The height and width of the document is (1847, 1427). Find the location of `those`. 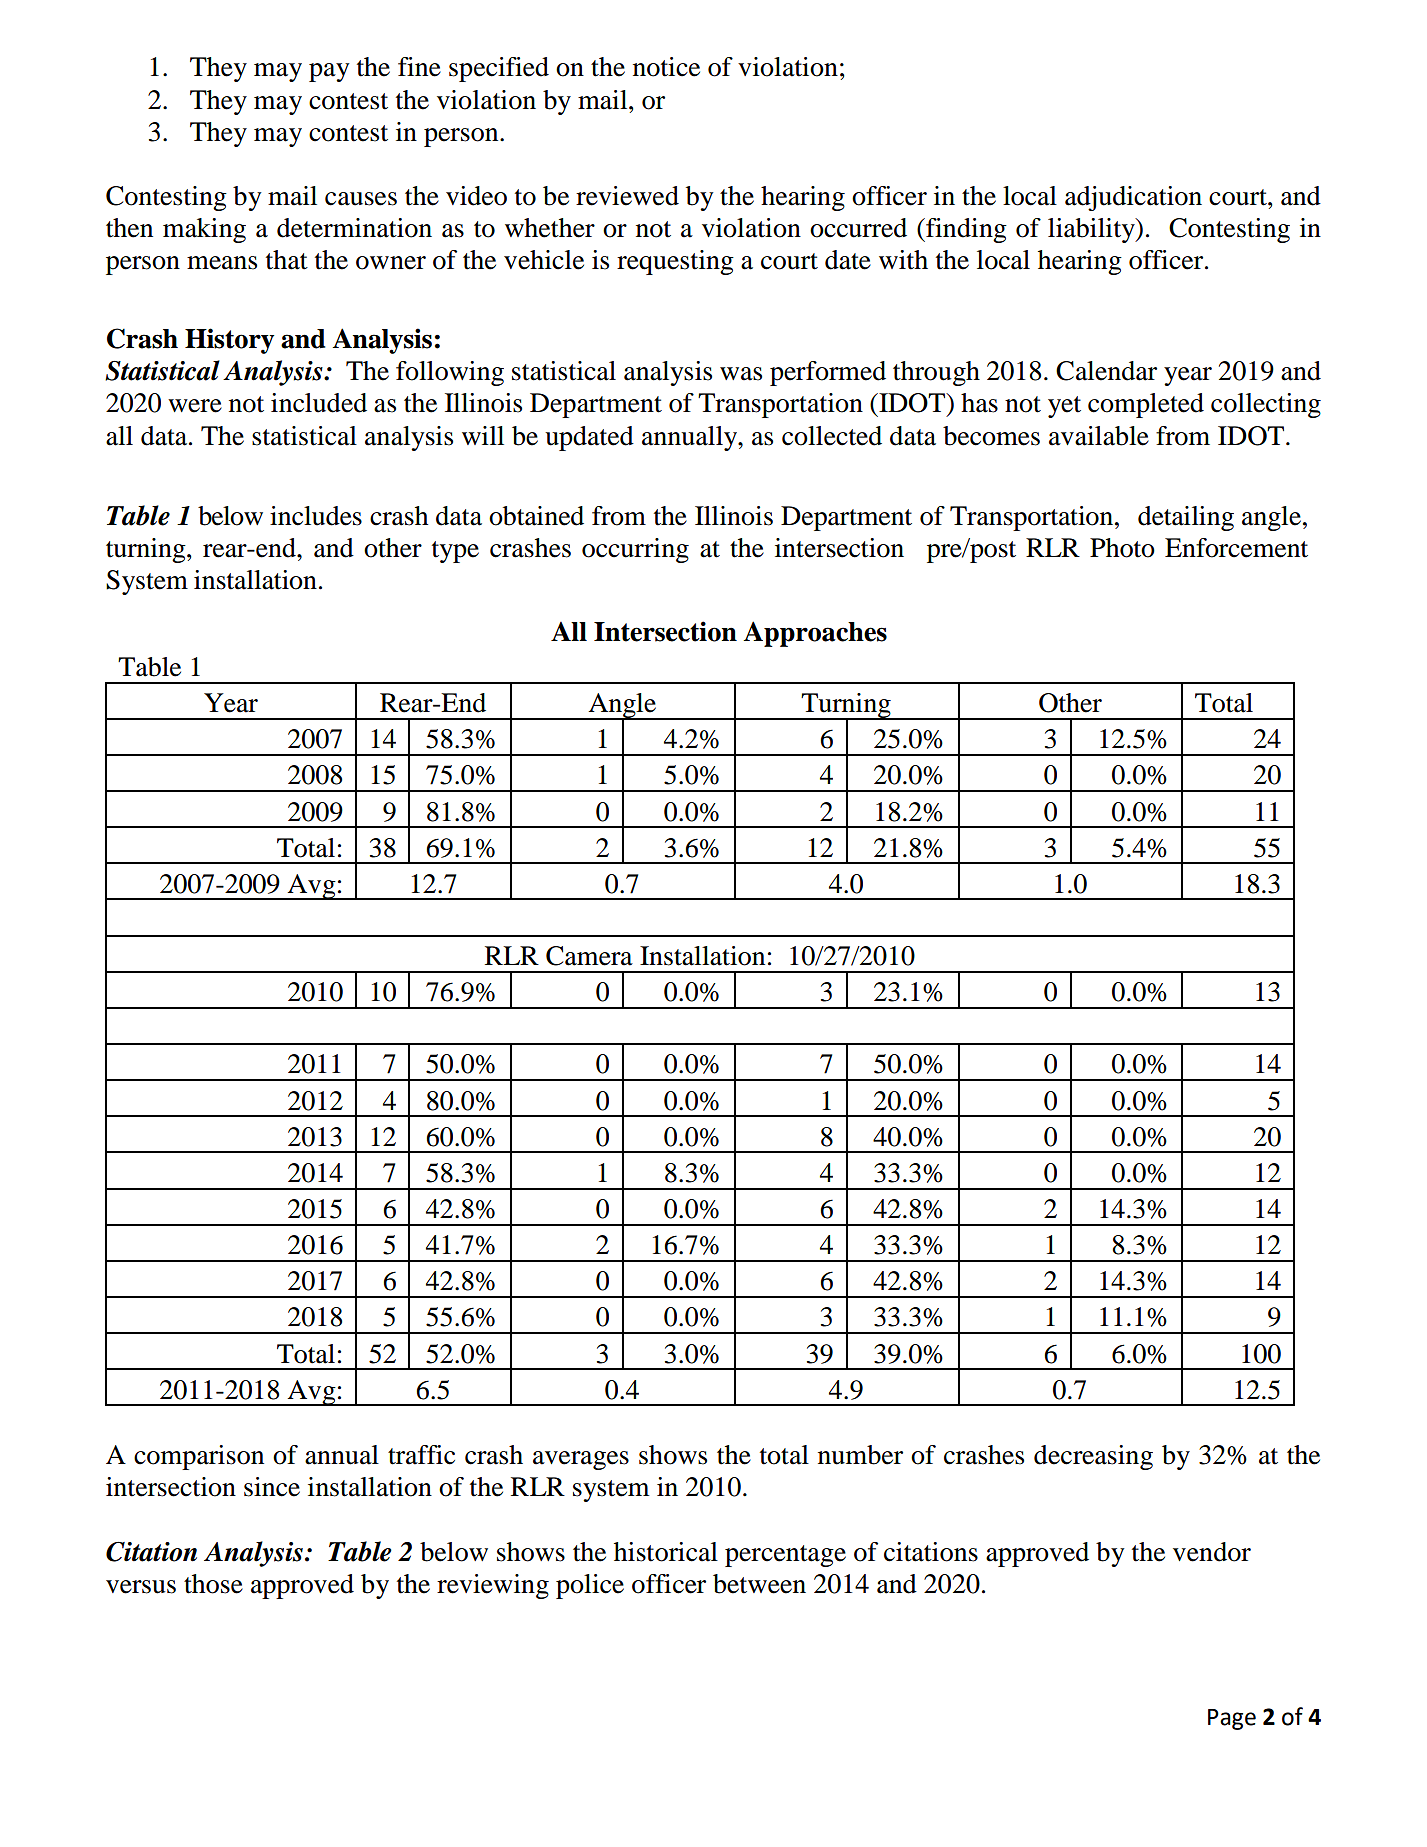

those is located at coordinates (213, 1584).
